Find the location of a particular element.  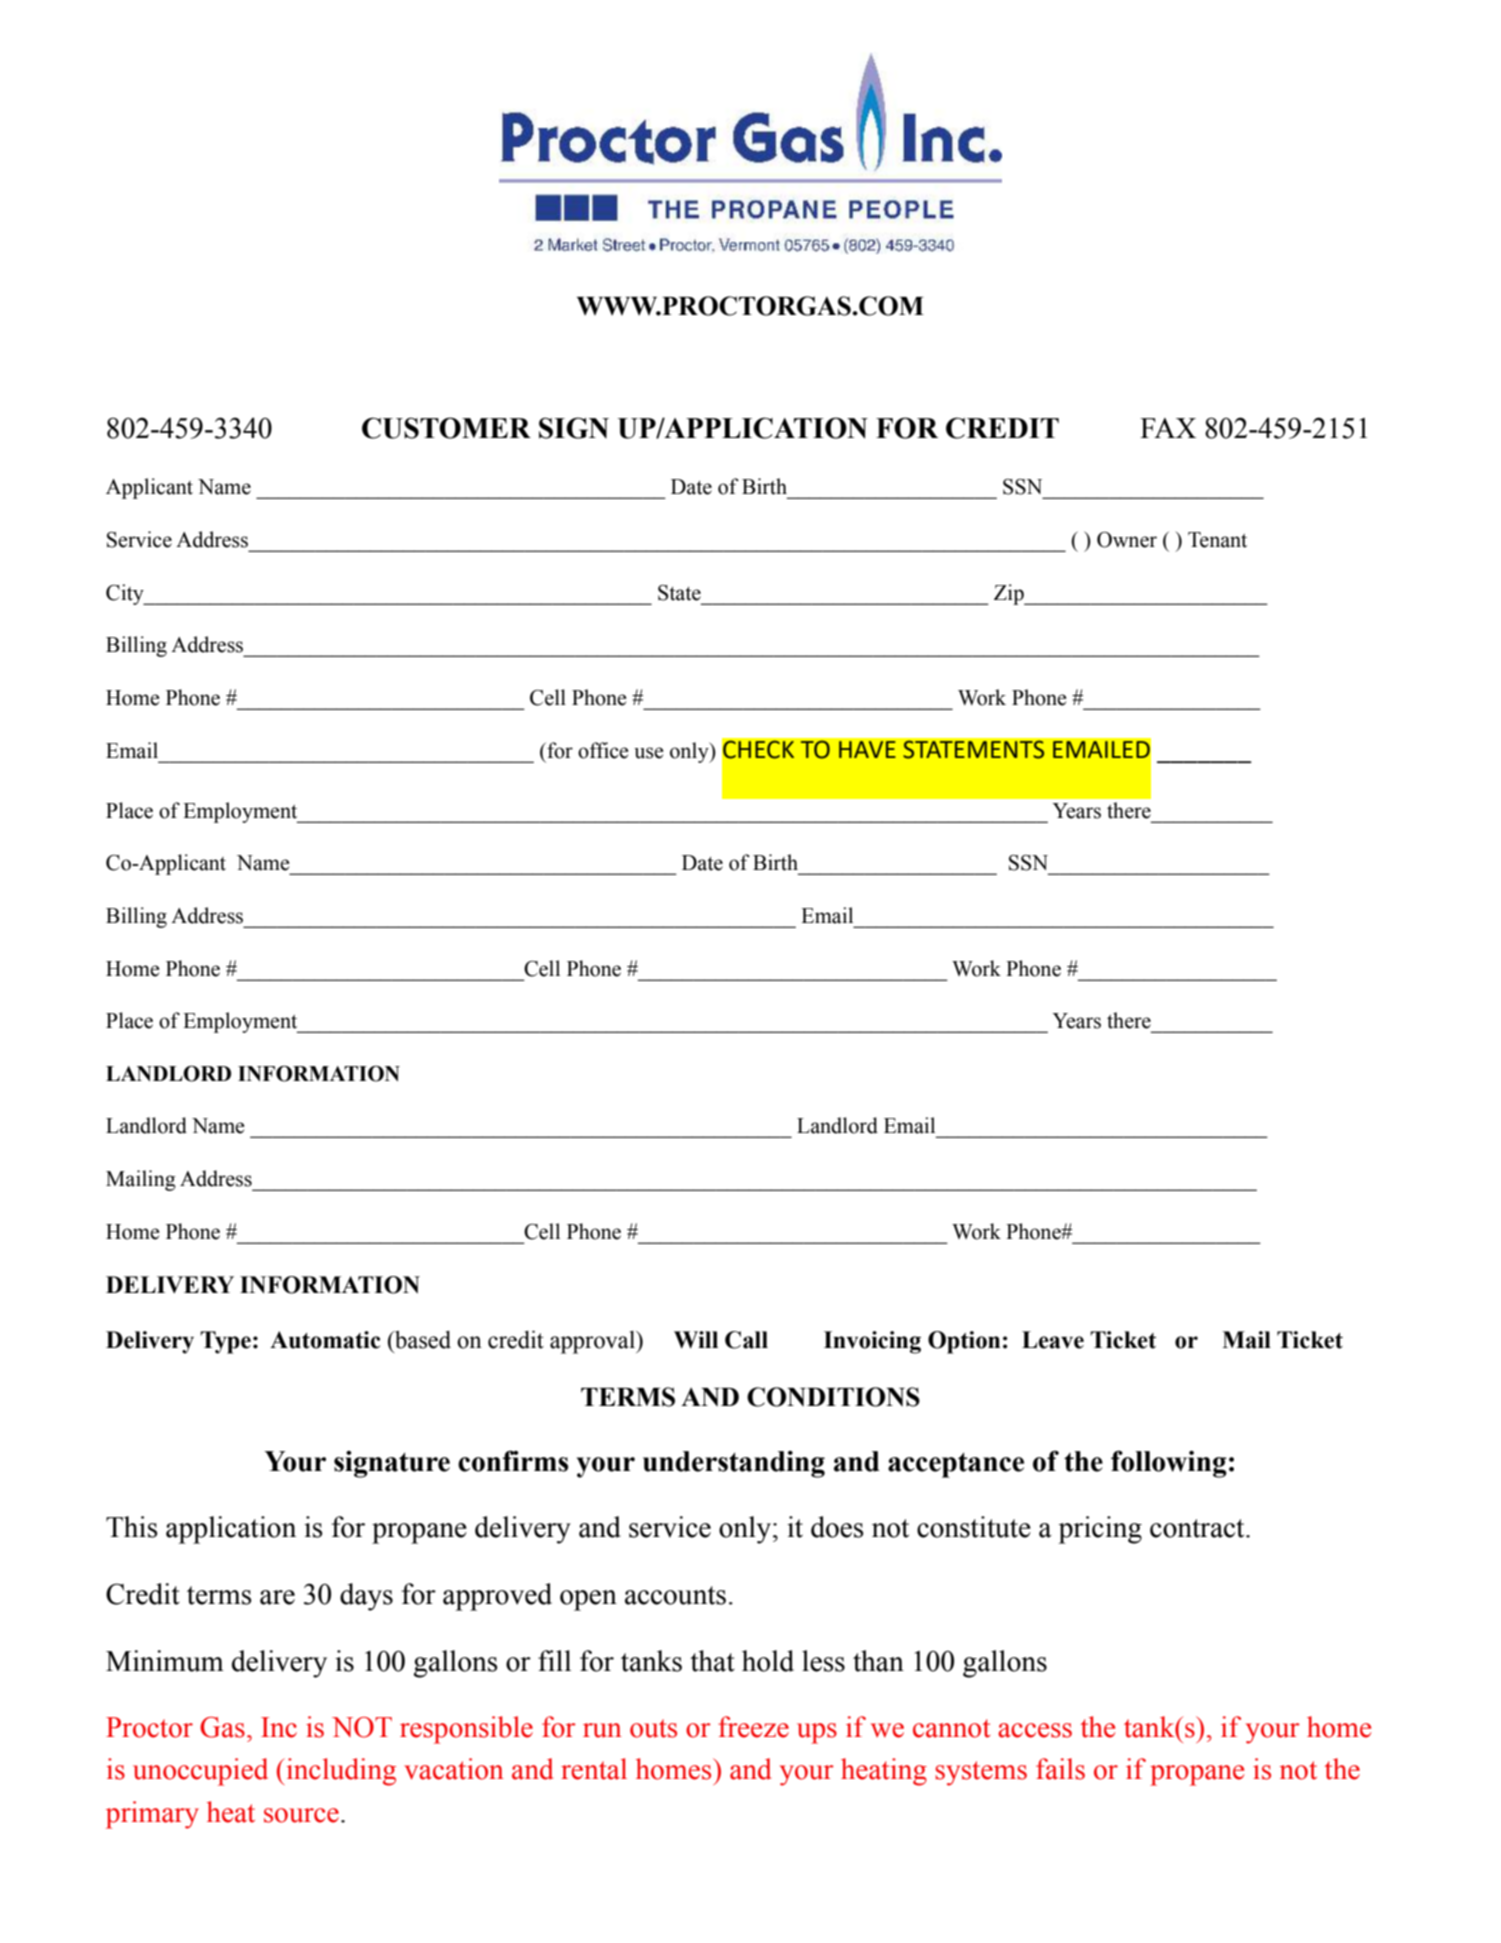

pricing is located at coordinates (1100, 1530).
